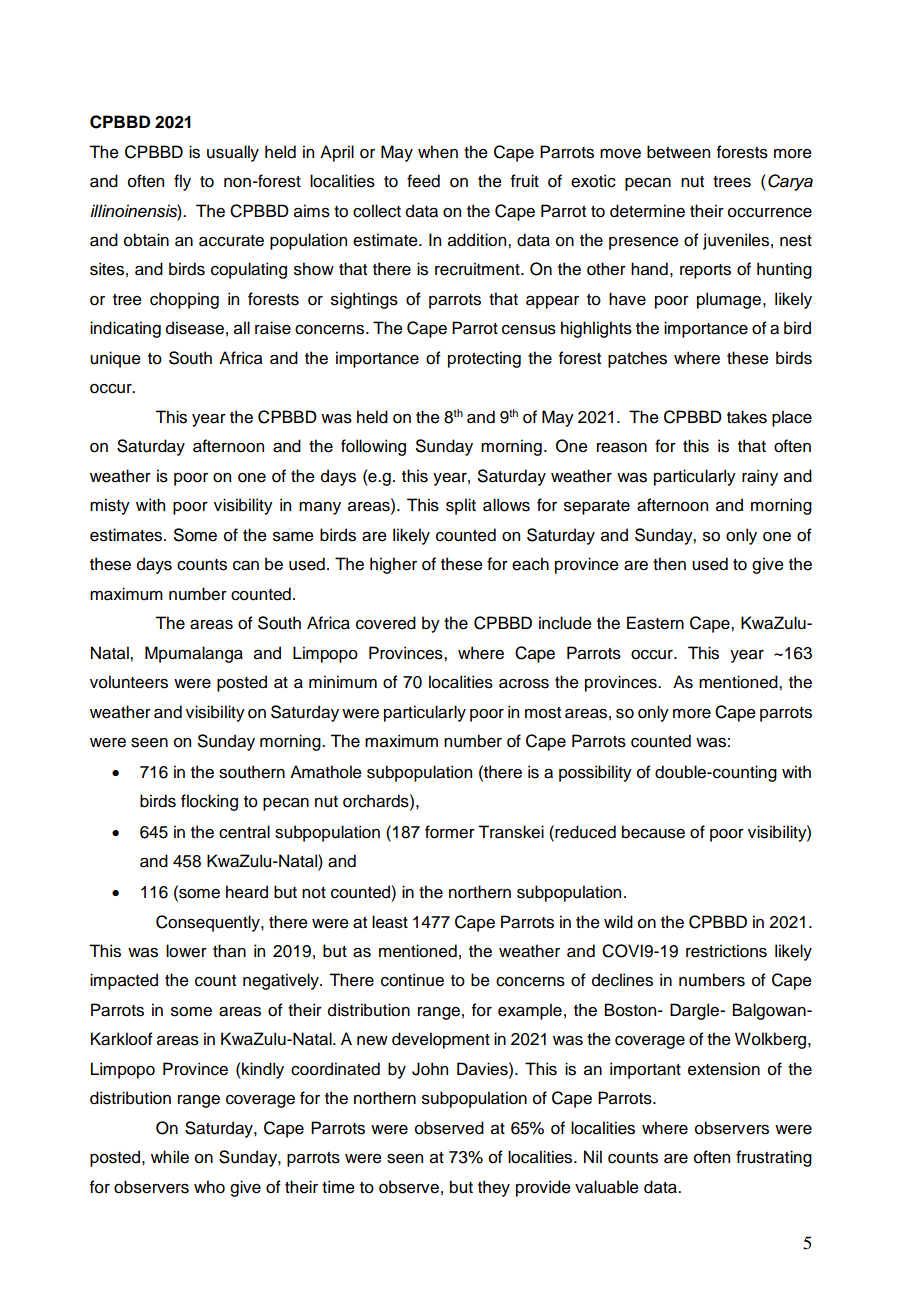 Image resolution: width=924 pixels, height=1308 pixels. I want to click on they, so click(494, 1188).
